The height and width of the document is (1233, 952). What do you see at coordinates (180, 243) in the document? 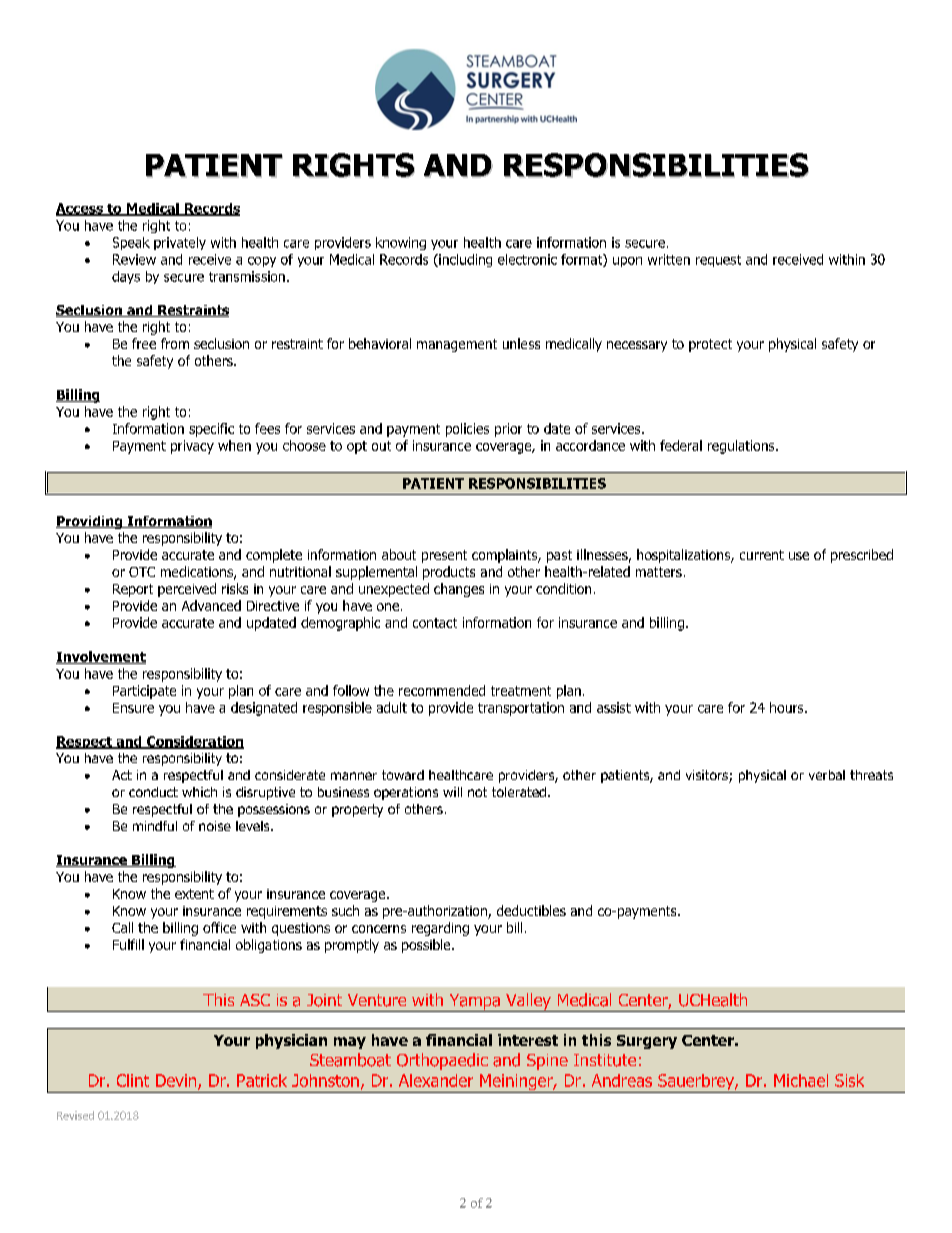
I see `privately` at bounding box center [180, 243].
